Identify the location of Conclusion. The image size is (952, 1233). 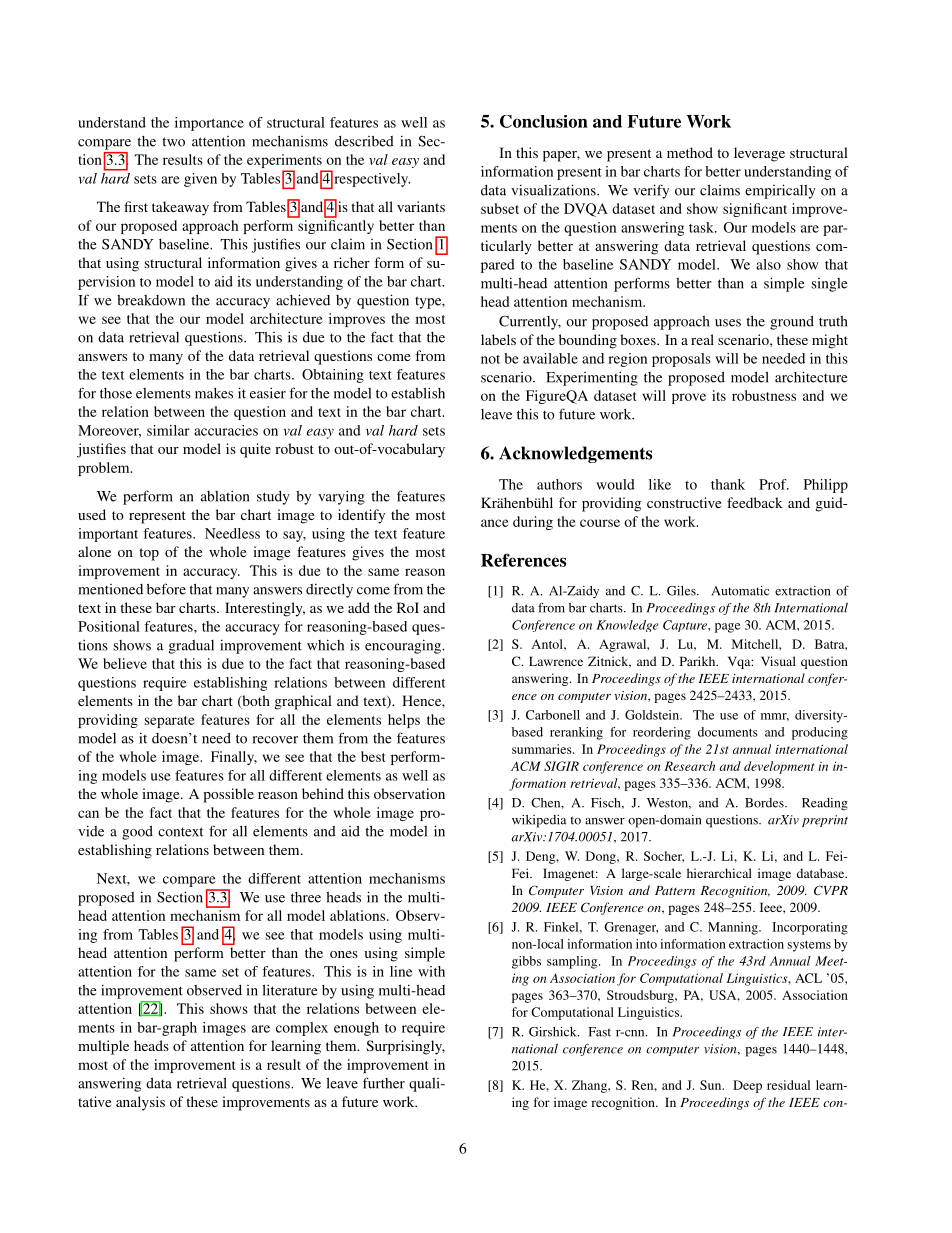
(544, 121).
